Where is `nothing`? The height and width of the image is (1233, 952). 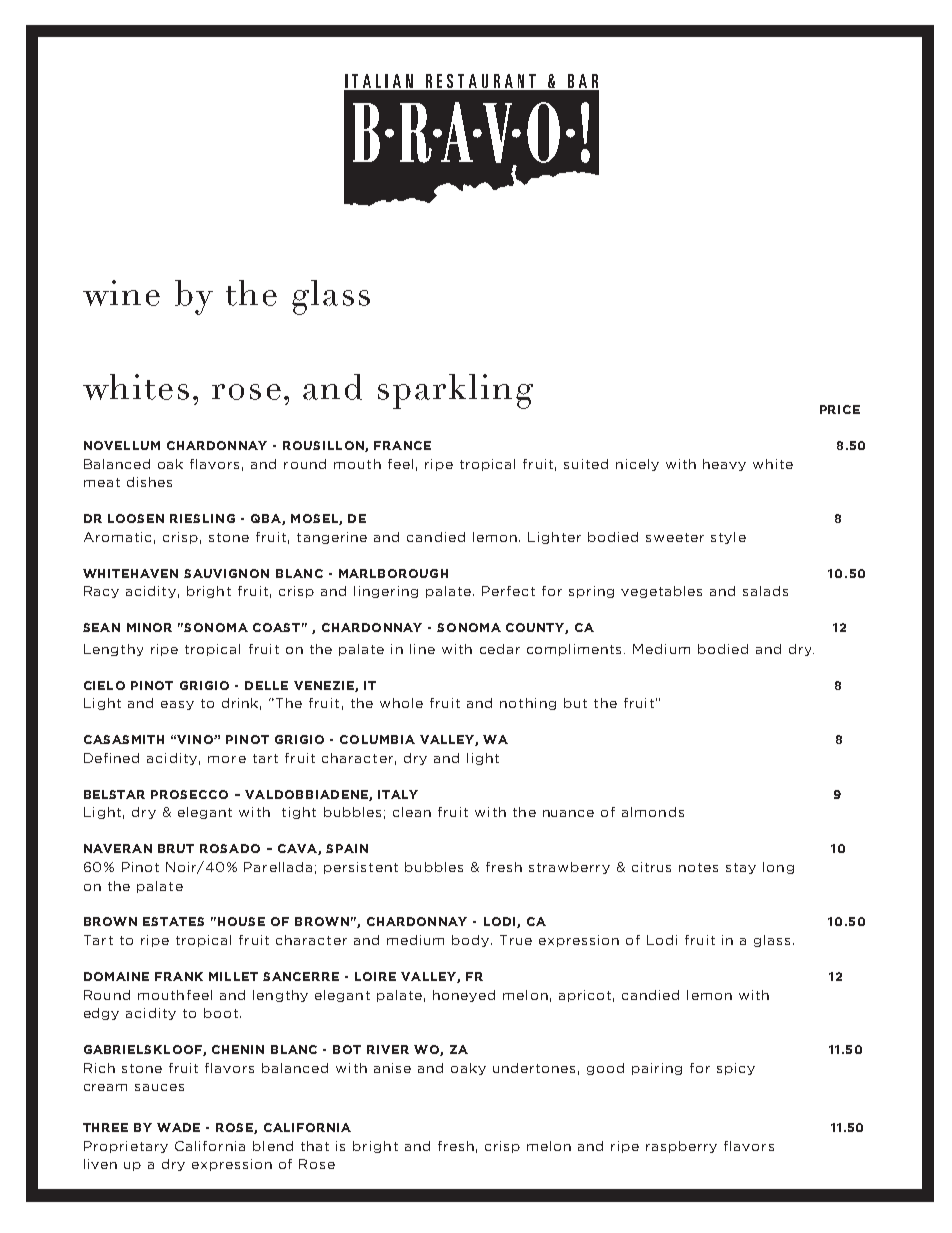 nothing is located at coordinates (528, 704).
